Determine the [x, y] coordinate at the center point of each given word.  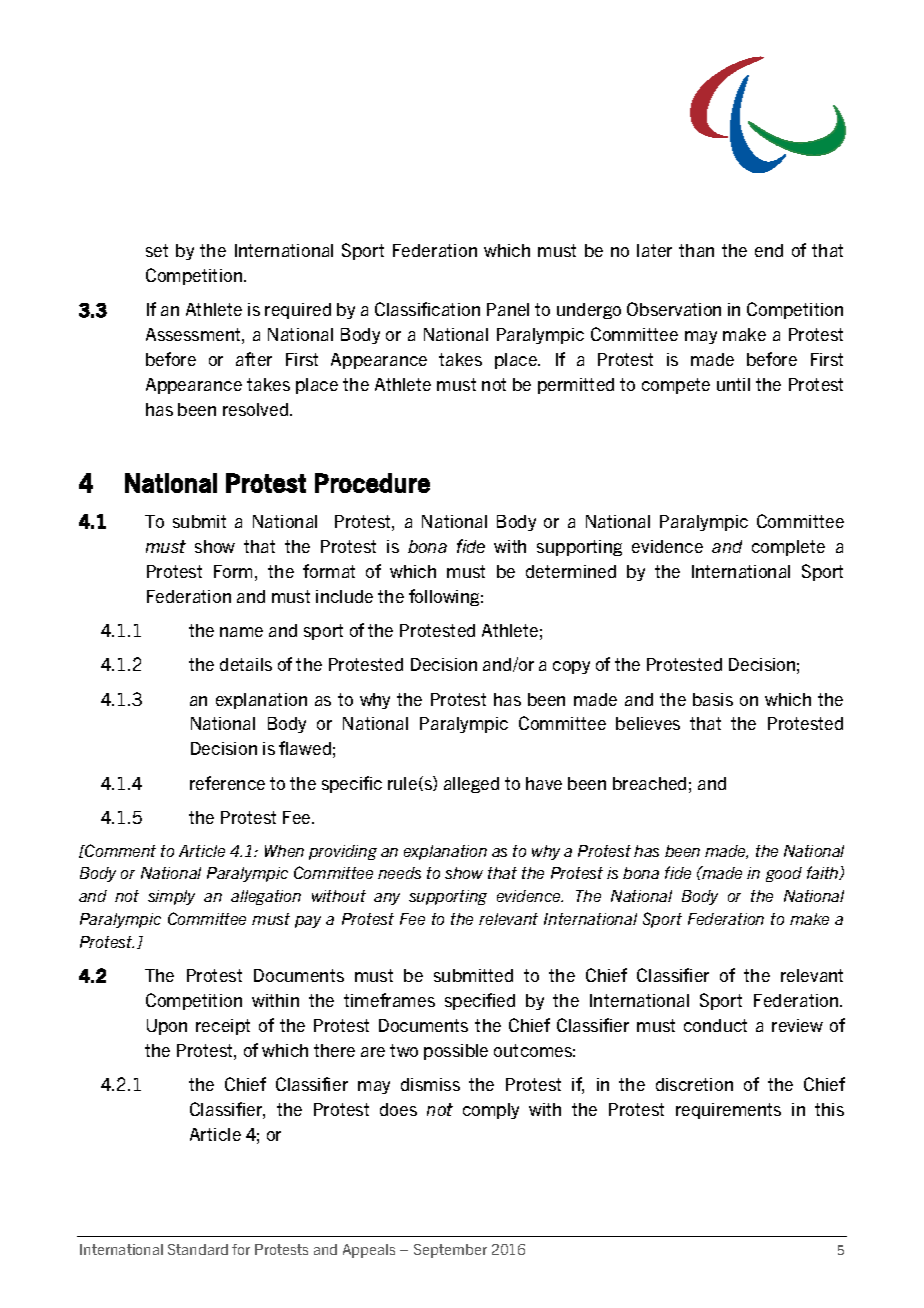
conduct [715, 1025]
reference [227, 783]
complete [788, 548]
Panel [508, 309]
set [157, 250]
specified [480, 1001]
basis [713, 699]
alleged [471, 785]
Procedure [372, 483]
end [769, 250]
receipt [223, 1027]
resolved [257, 409]
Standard [198, 1249]
